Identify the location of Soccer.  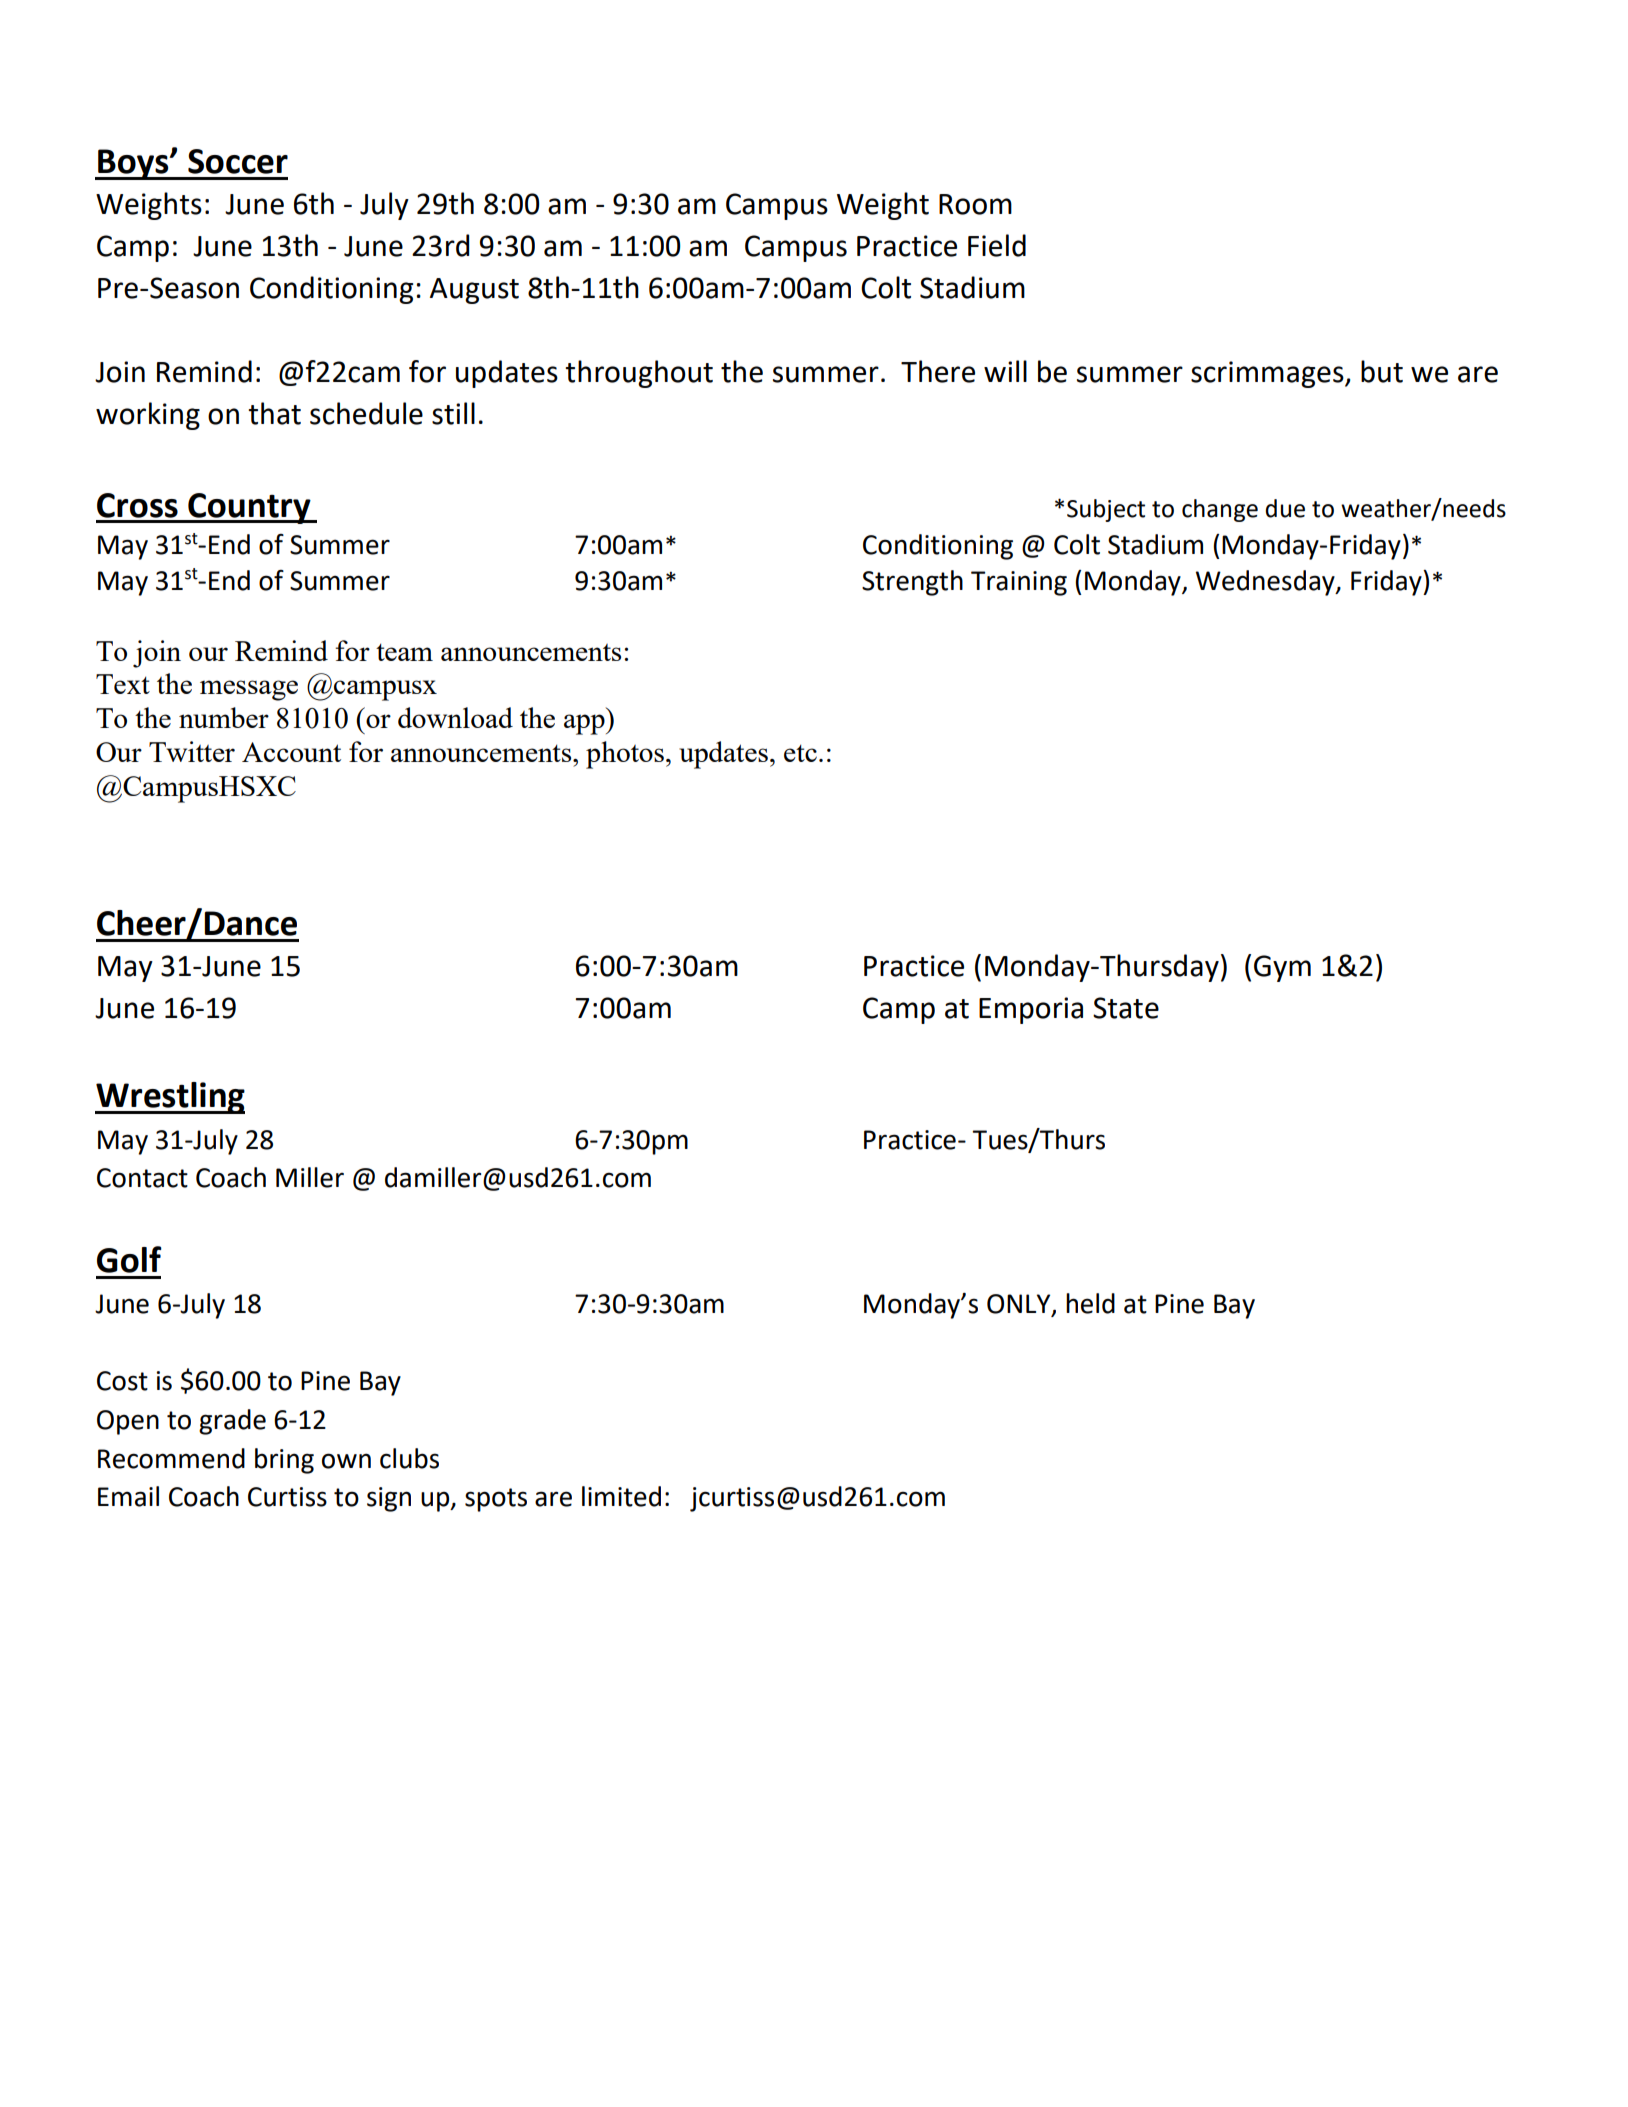
(238, 161).
